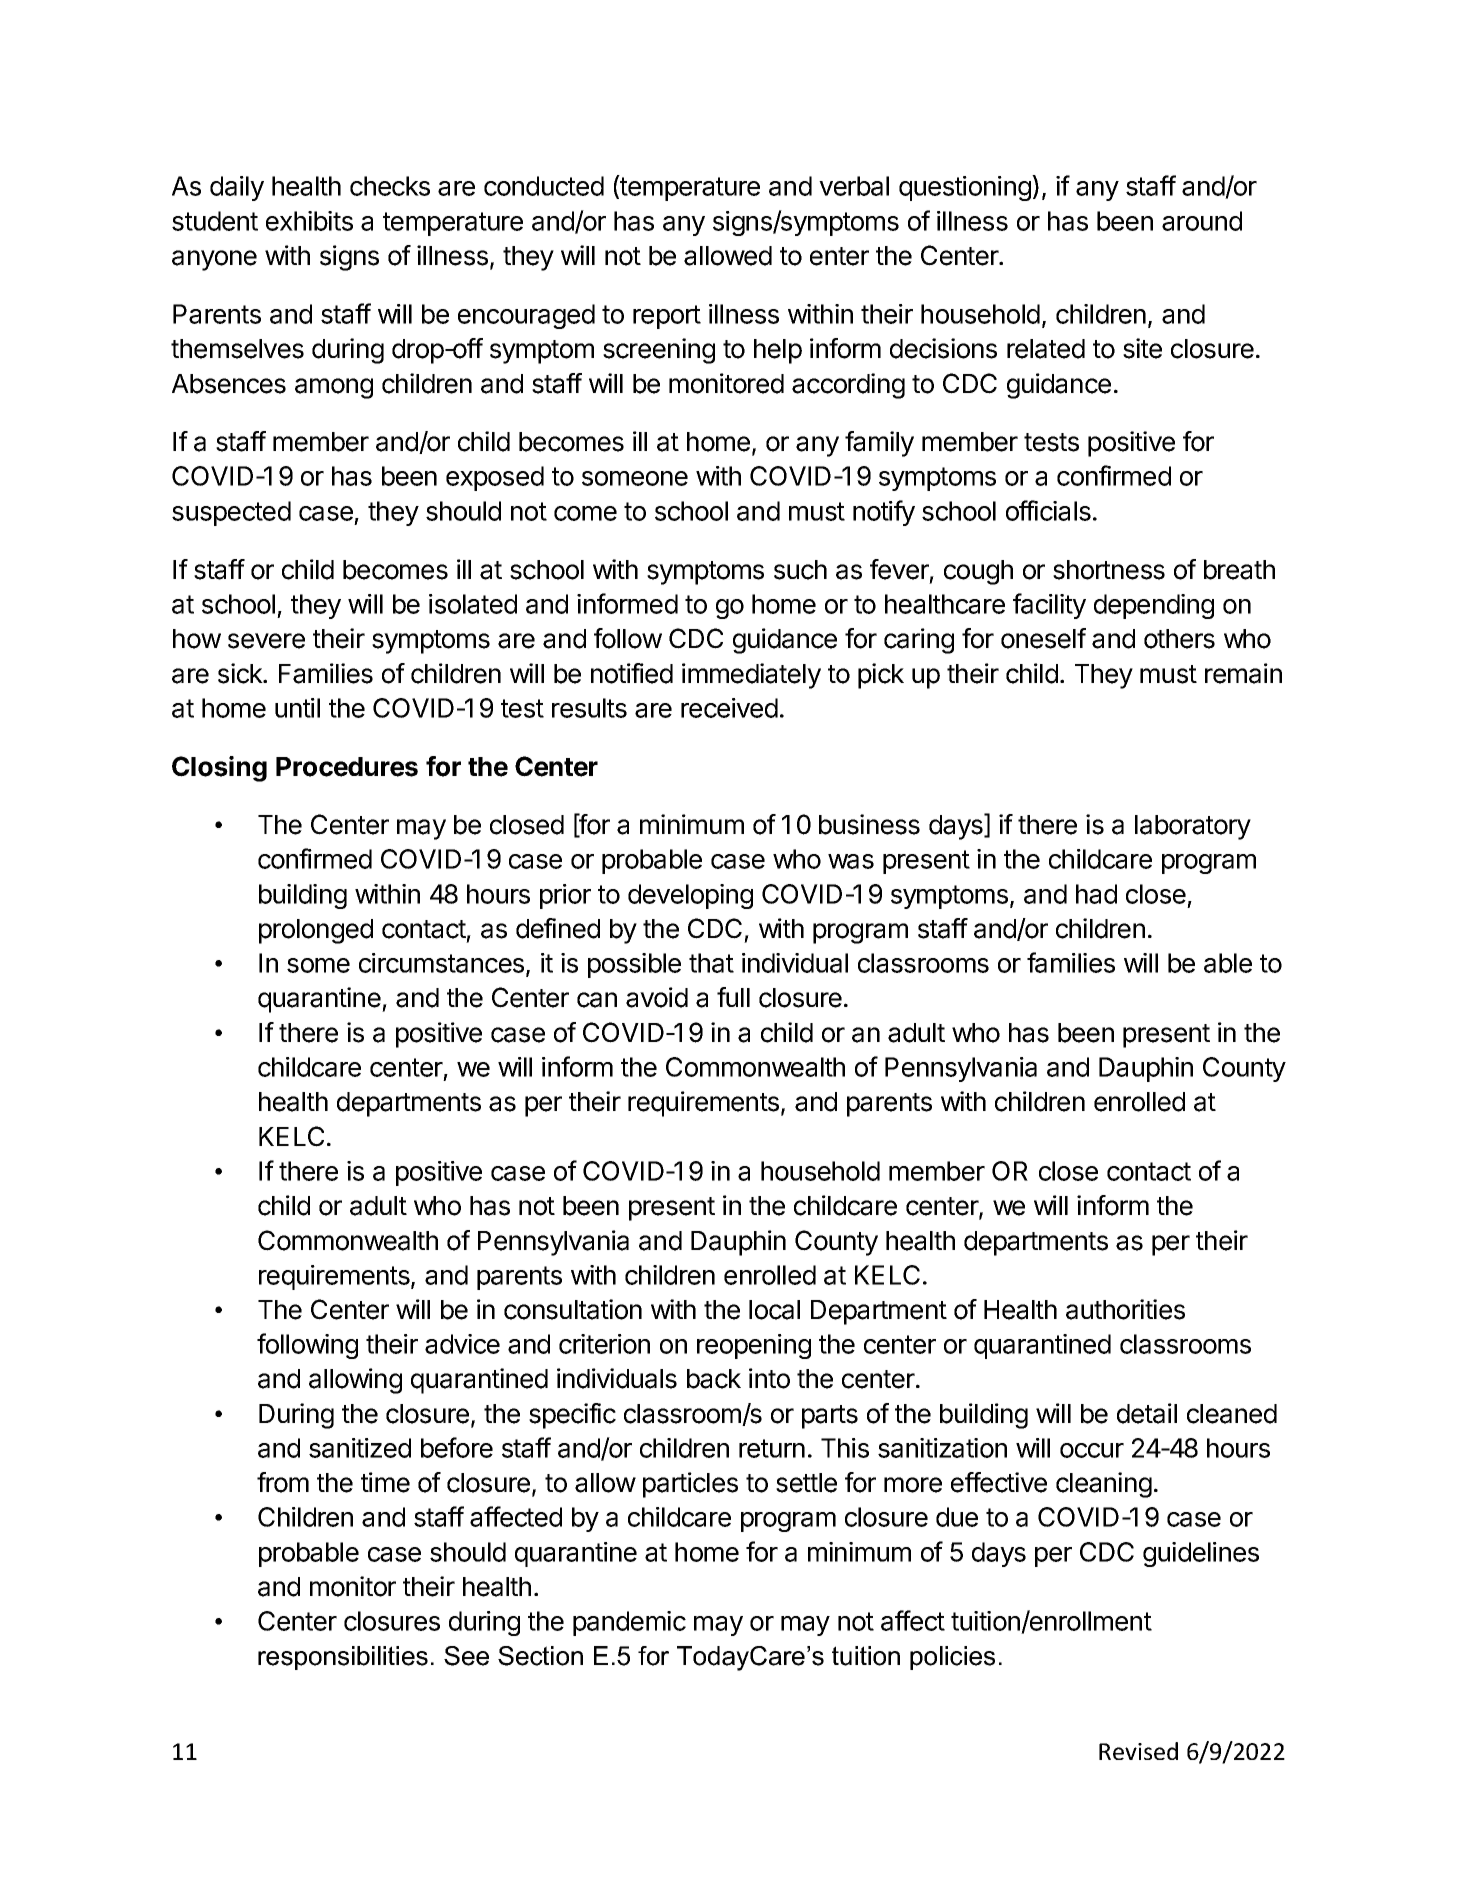  What do you see at coordinates (729, 708) in the image?
I see `received` at bounding box center [729, 708].
